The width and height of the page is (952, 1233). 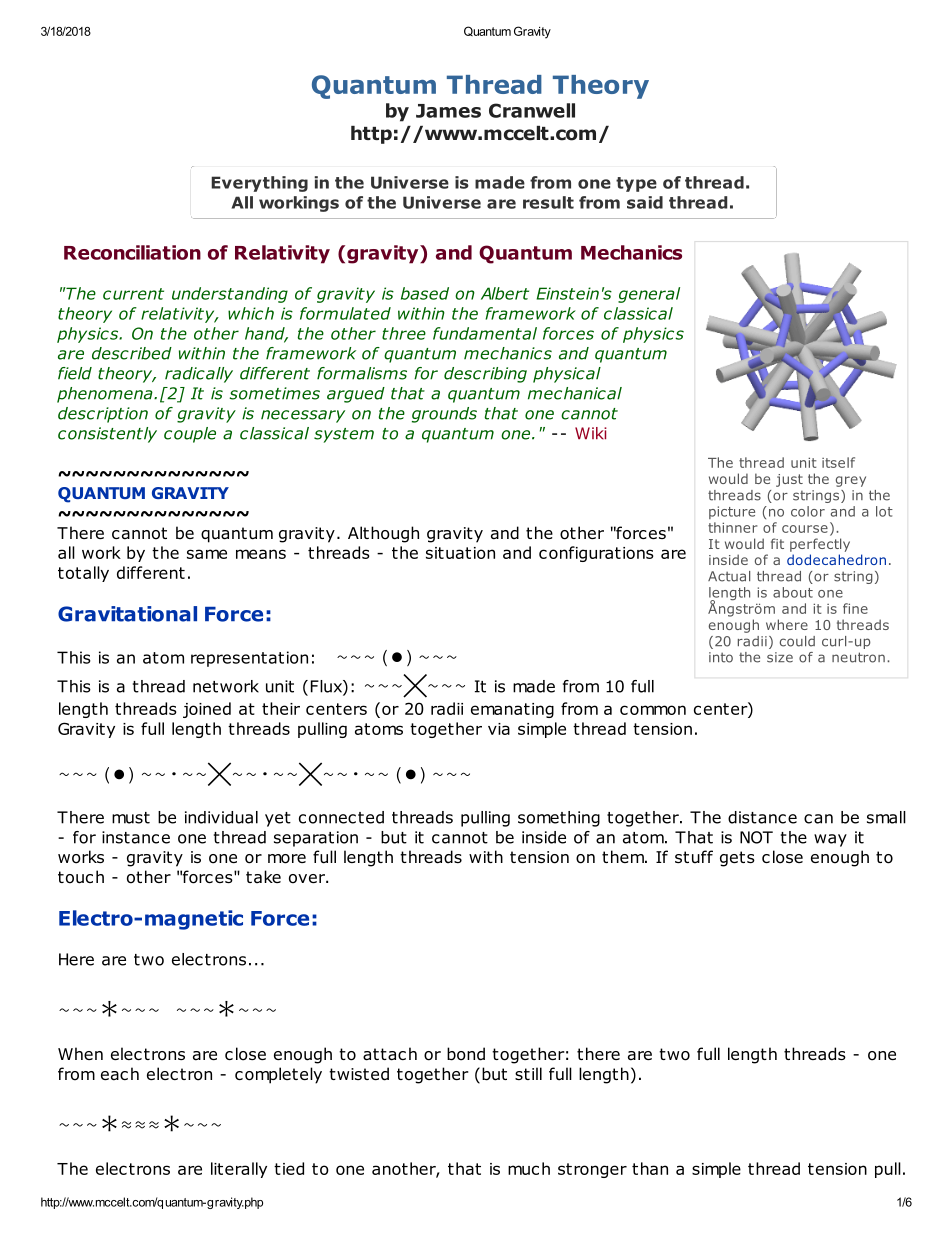 I want to click on literally, so click(x=239, y=1170).
